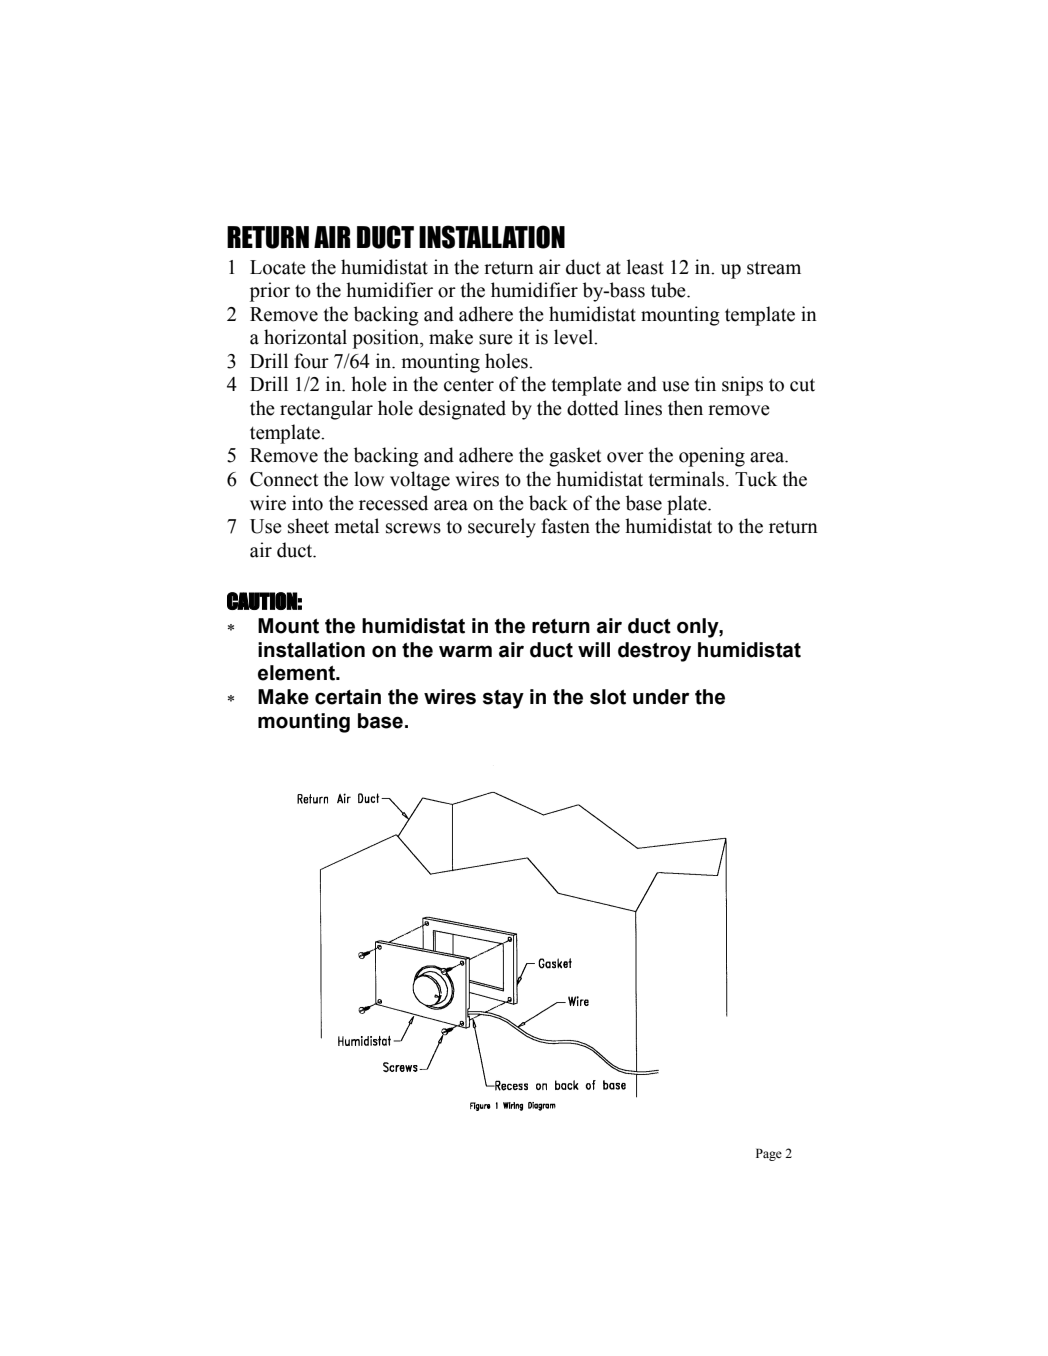 The height and width of the screenshot is (1356, 1048). Describe the element at coordinates (305, 337) in the screenshot. I see `horizontal` at that location.
